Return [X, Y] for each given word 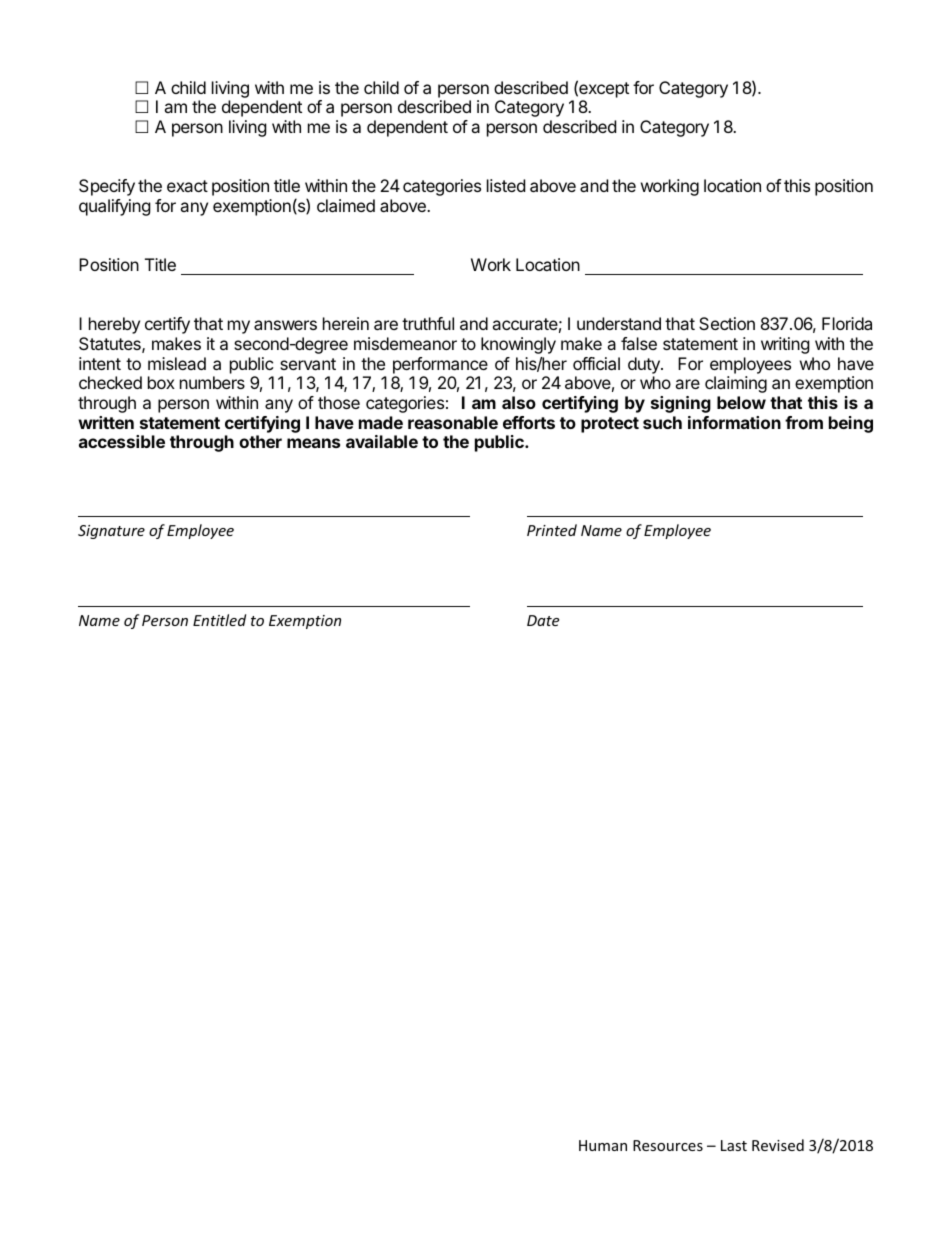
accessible [122, 441]
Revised [778, 1145]
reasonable [453, 422]
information [734, 422]
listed [506, 185]
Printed [552, 530]
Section [727, 323]
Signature [111, 532]
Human [603, 1145]
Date [543, 620]
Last [734, 1145]
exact [187, 186]
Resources [668, 1145]
